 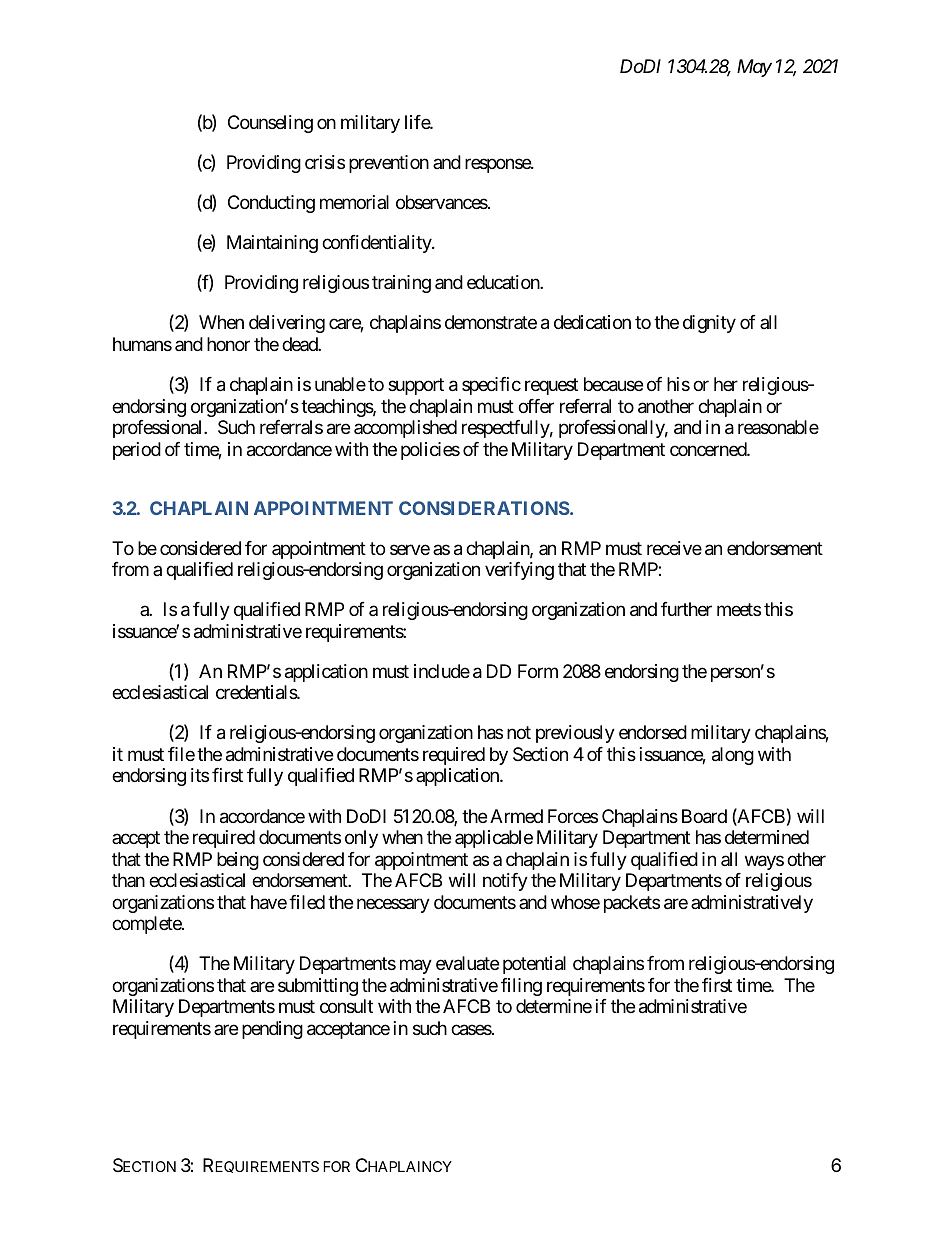 What do you see at coordinates (516, 816) in the page?
I see `Armed` at bounding box center [516, 816].
